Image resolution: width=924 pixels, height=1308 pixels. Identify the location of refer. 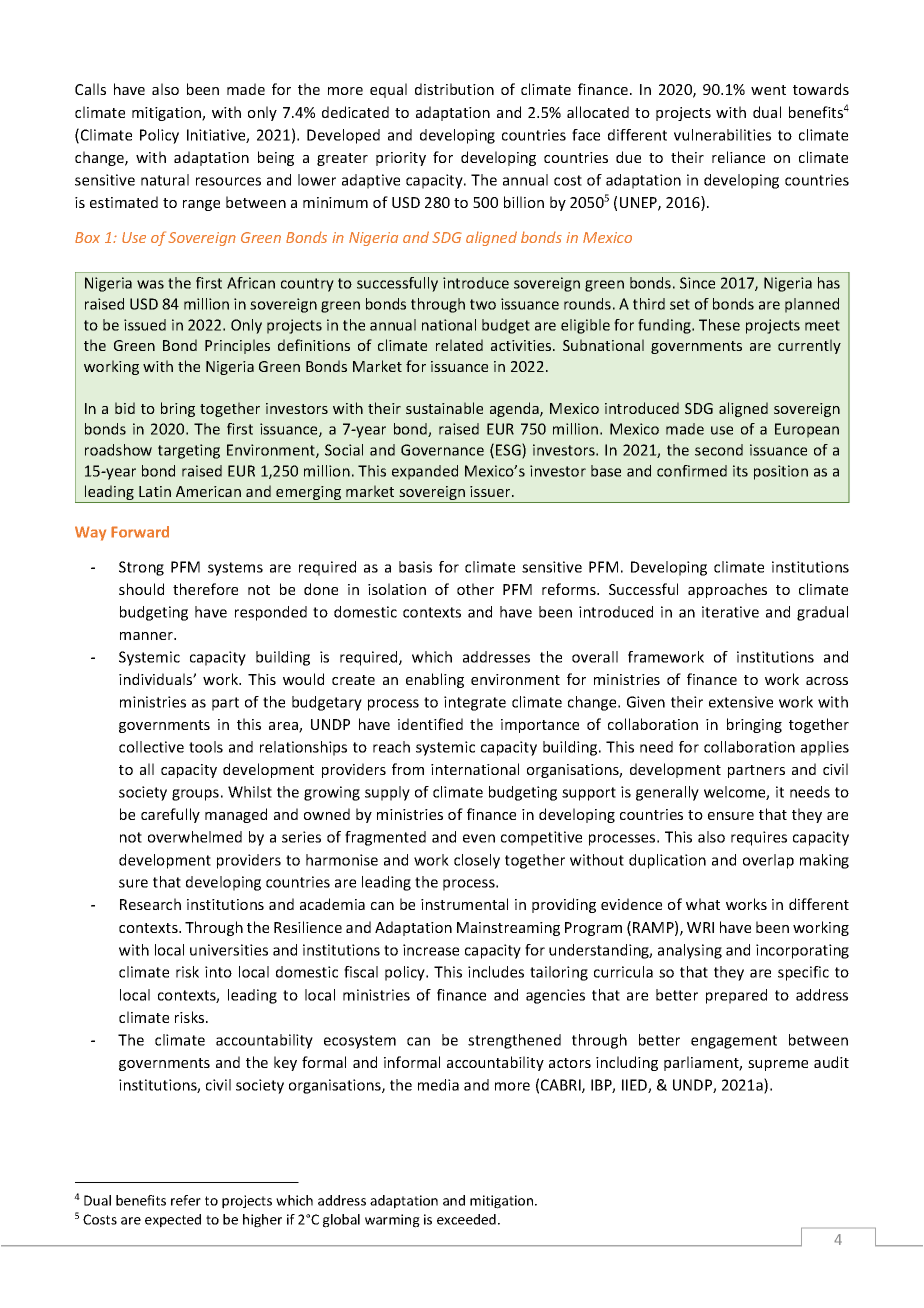
(186, 1200).
